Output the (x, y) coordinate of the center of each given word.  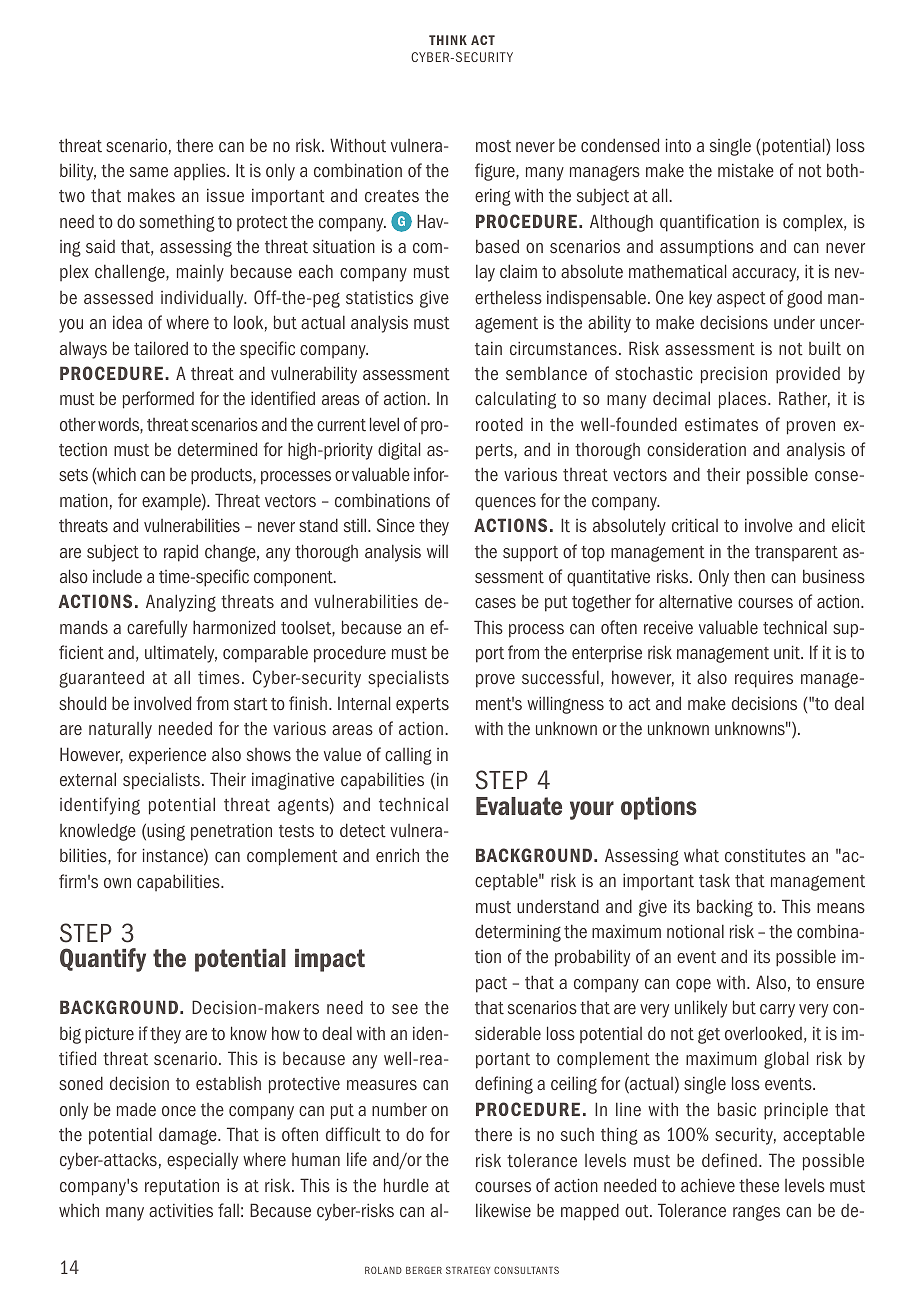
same (149, 172)
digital (399, 451)
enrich (397, 855)
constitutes (765, 855)
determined (217, 449)
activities (181, 1210)
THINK (448, 40)
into (678, 145)
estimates (721, 424)
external (88, 779)
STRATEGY (468, 1270)
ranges (756, 1213)
